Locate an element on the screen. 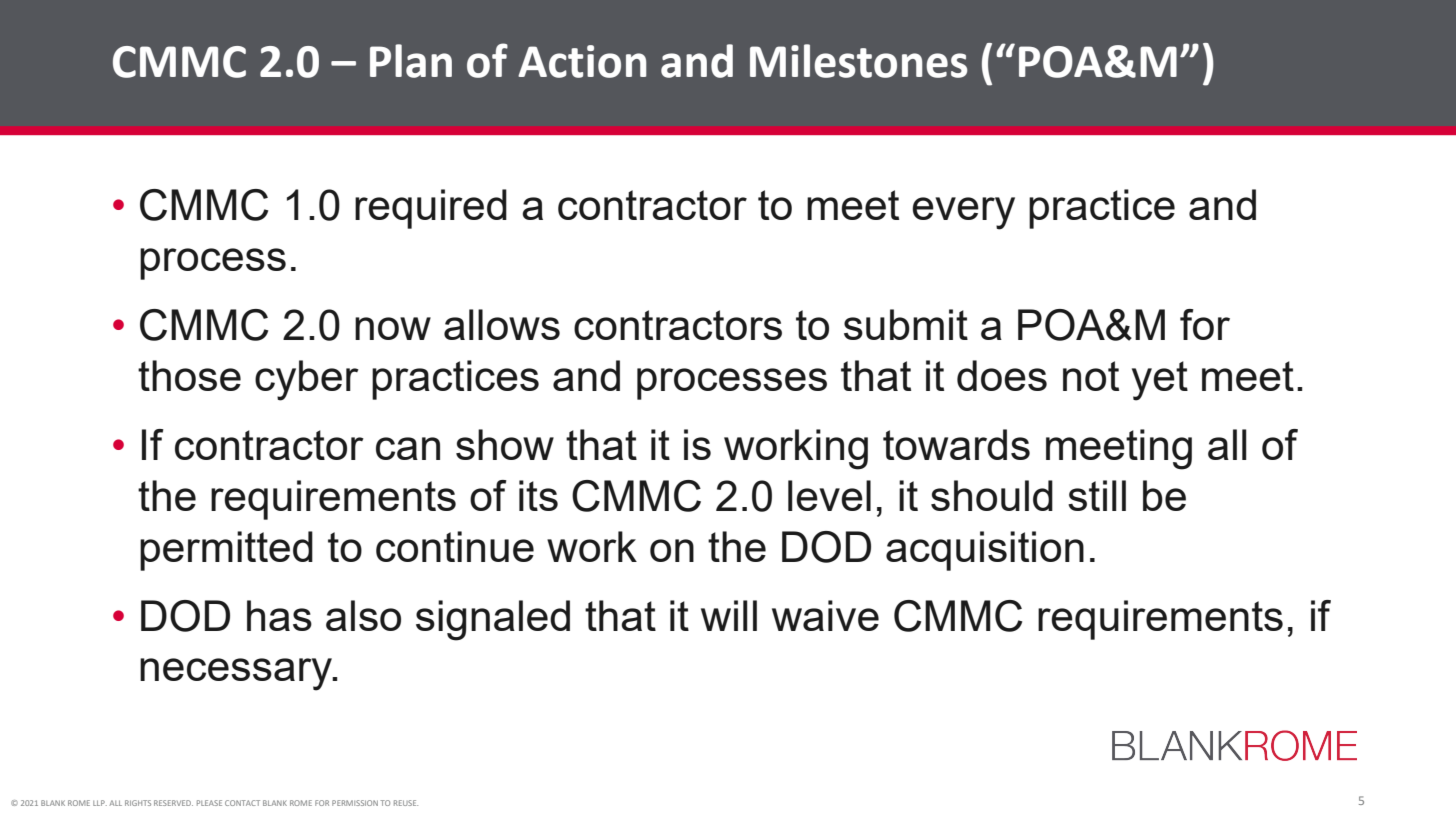 This screenshot has width=1456, height=819. towards is located at coordinates (956, 444).
